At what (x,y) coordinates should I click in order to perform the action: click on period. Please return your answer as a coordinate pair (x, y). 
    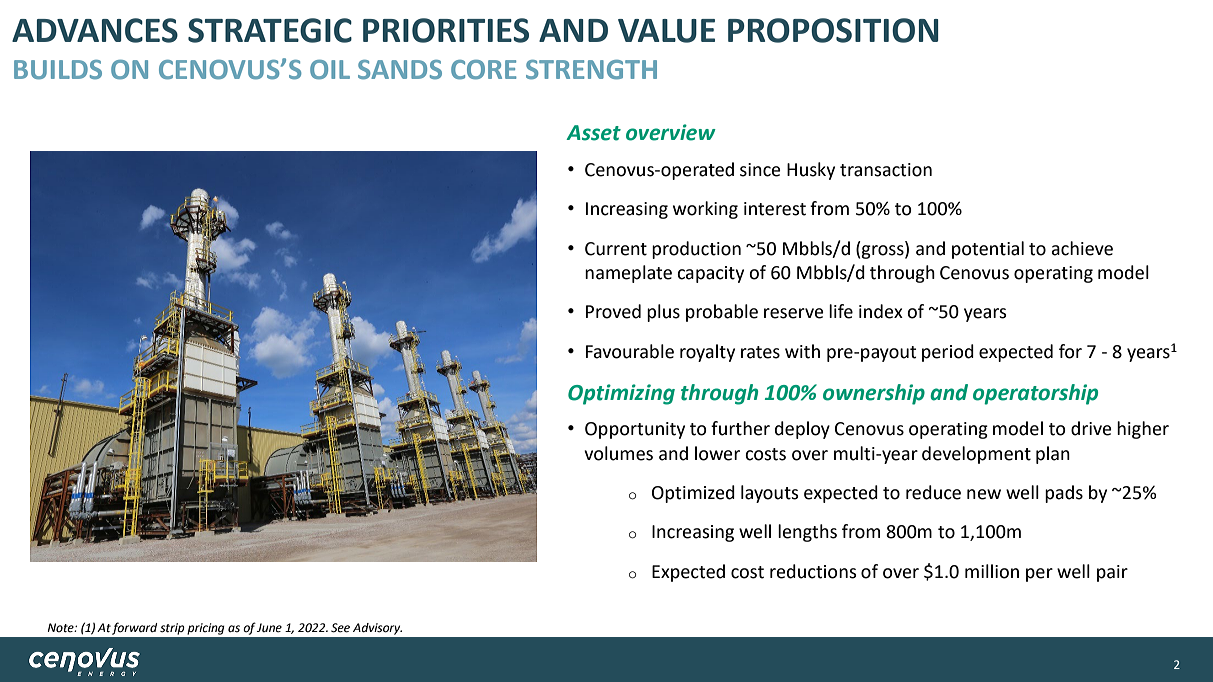
    Looking at the image, I should click on (948, 353).
